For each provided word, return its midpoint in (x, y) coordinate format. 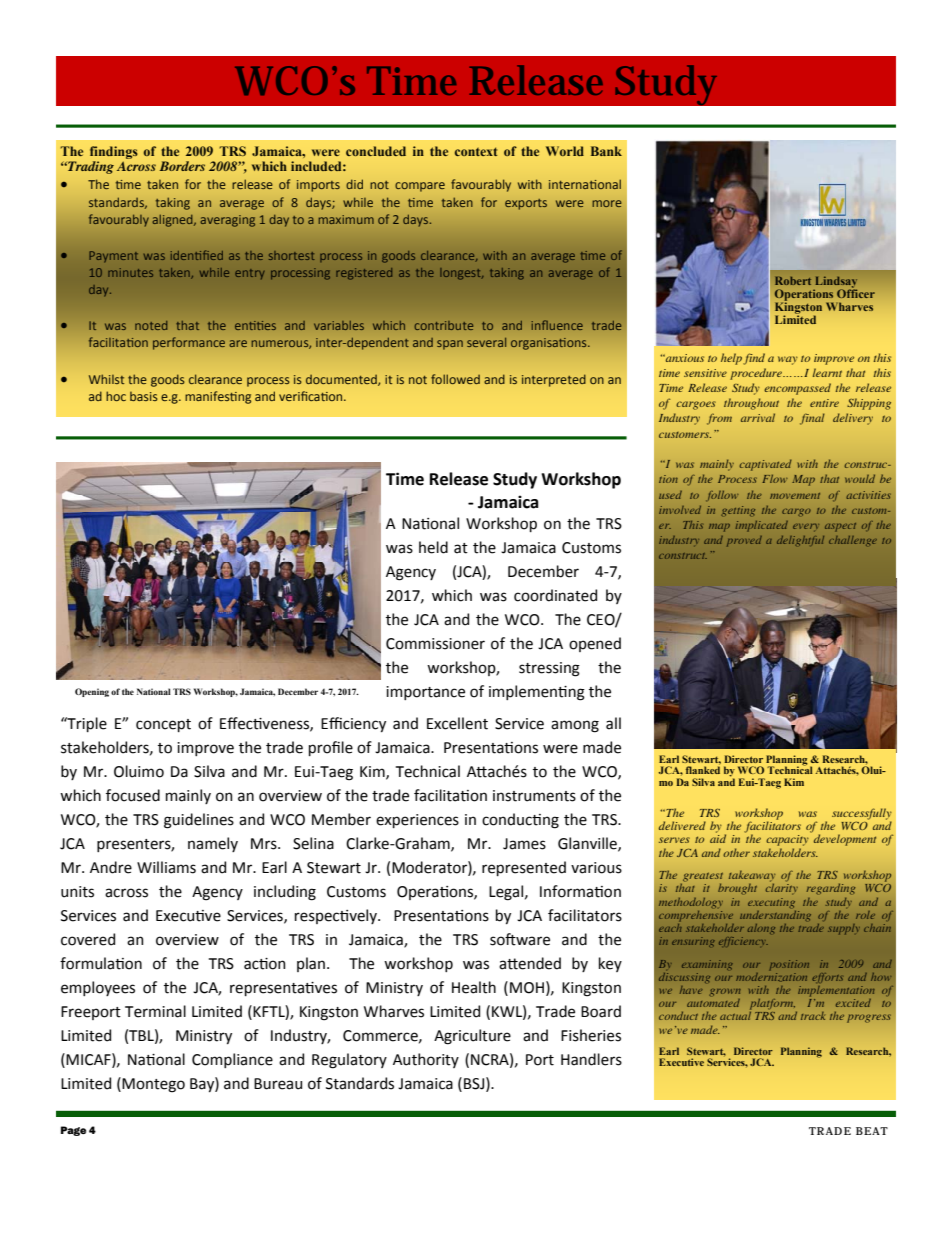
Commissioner (435, 644)
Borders (182, 166)
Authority (426, 1060)
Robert (793, 280)
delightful (800, 541)
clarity (782, 889)
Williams (166, 867)
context (476, 151)
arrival (758, 417)
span (450, 345)
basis (144, 396)
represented (524, 868)
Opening (92, 692)
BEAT (872, 1131)
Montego (153, 1085)
